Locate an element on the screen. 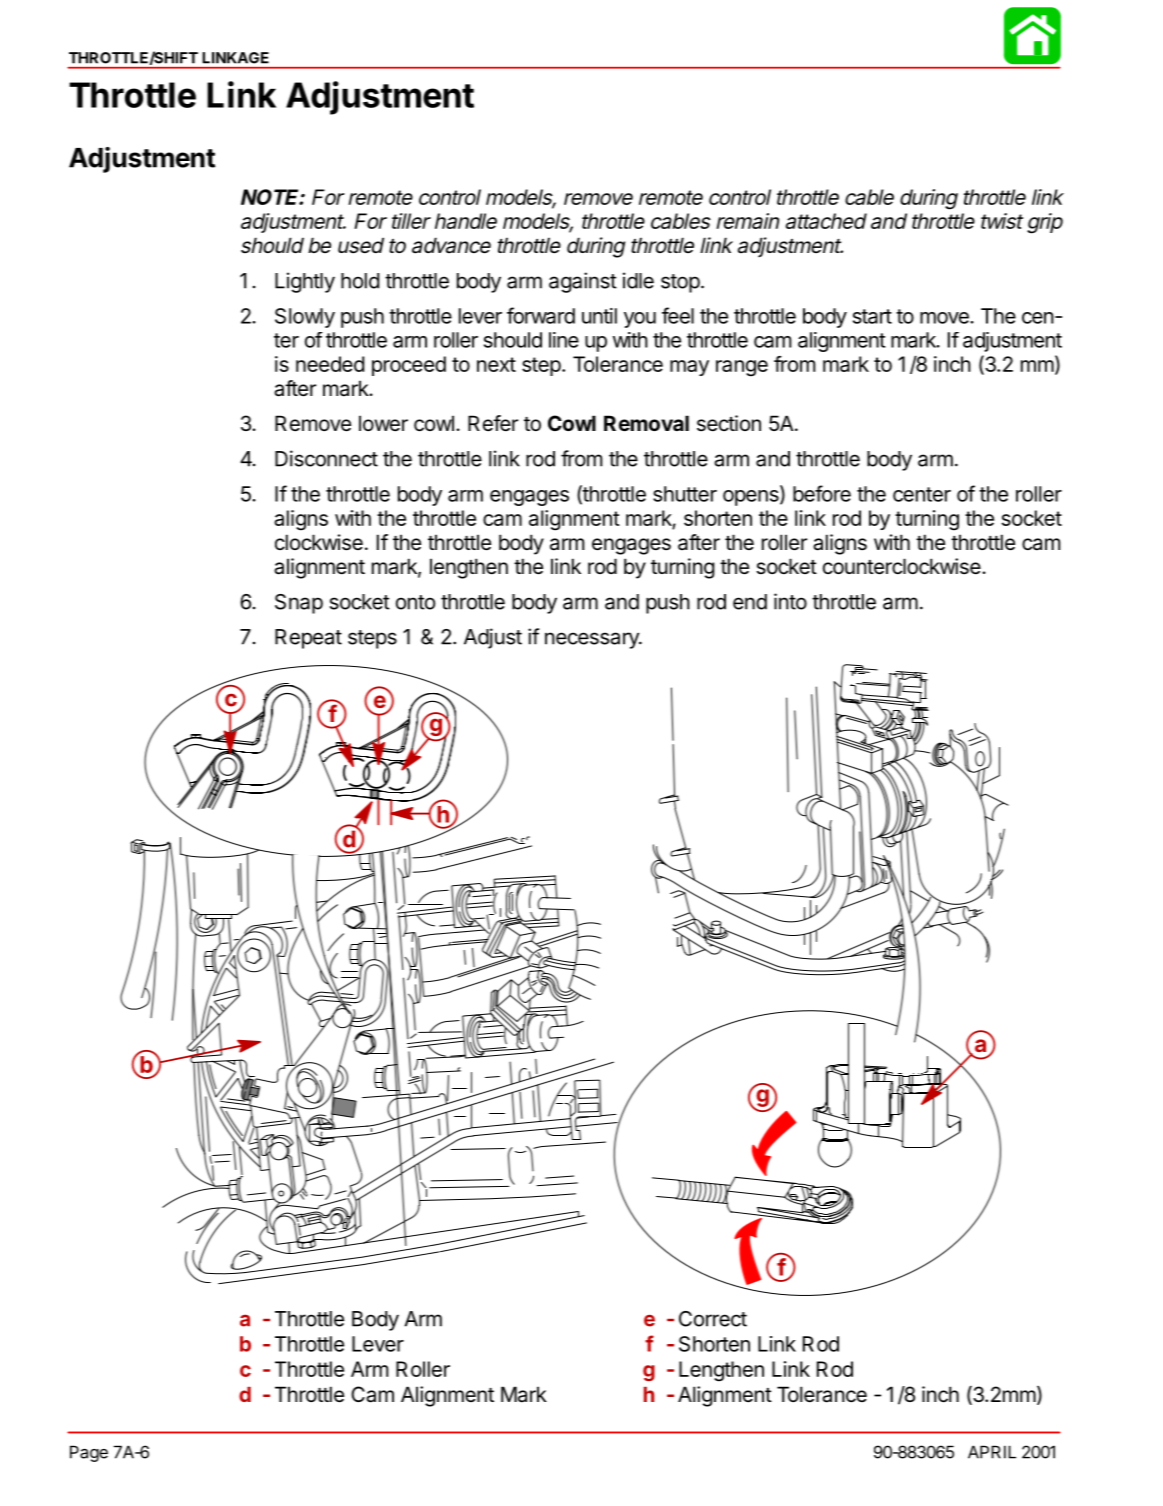 This screenshot has height=1506, width=1163. shutter is located at coordinates (685, 494).
